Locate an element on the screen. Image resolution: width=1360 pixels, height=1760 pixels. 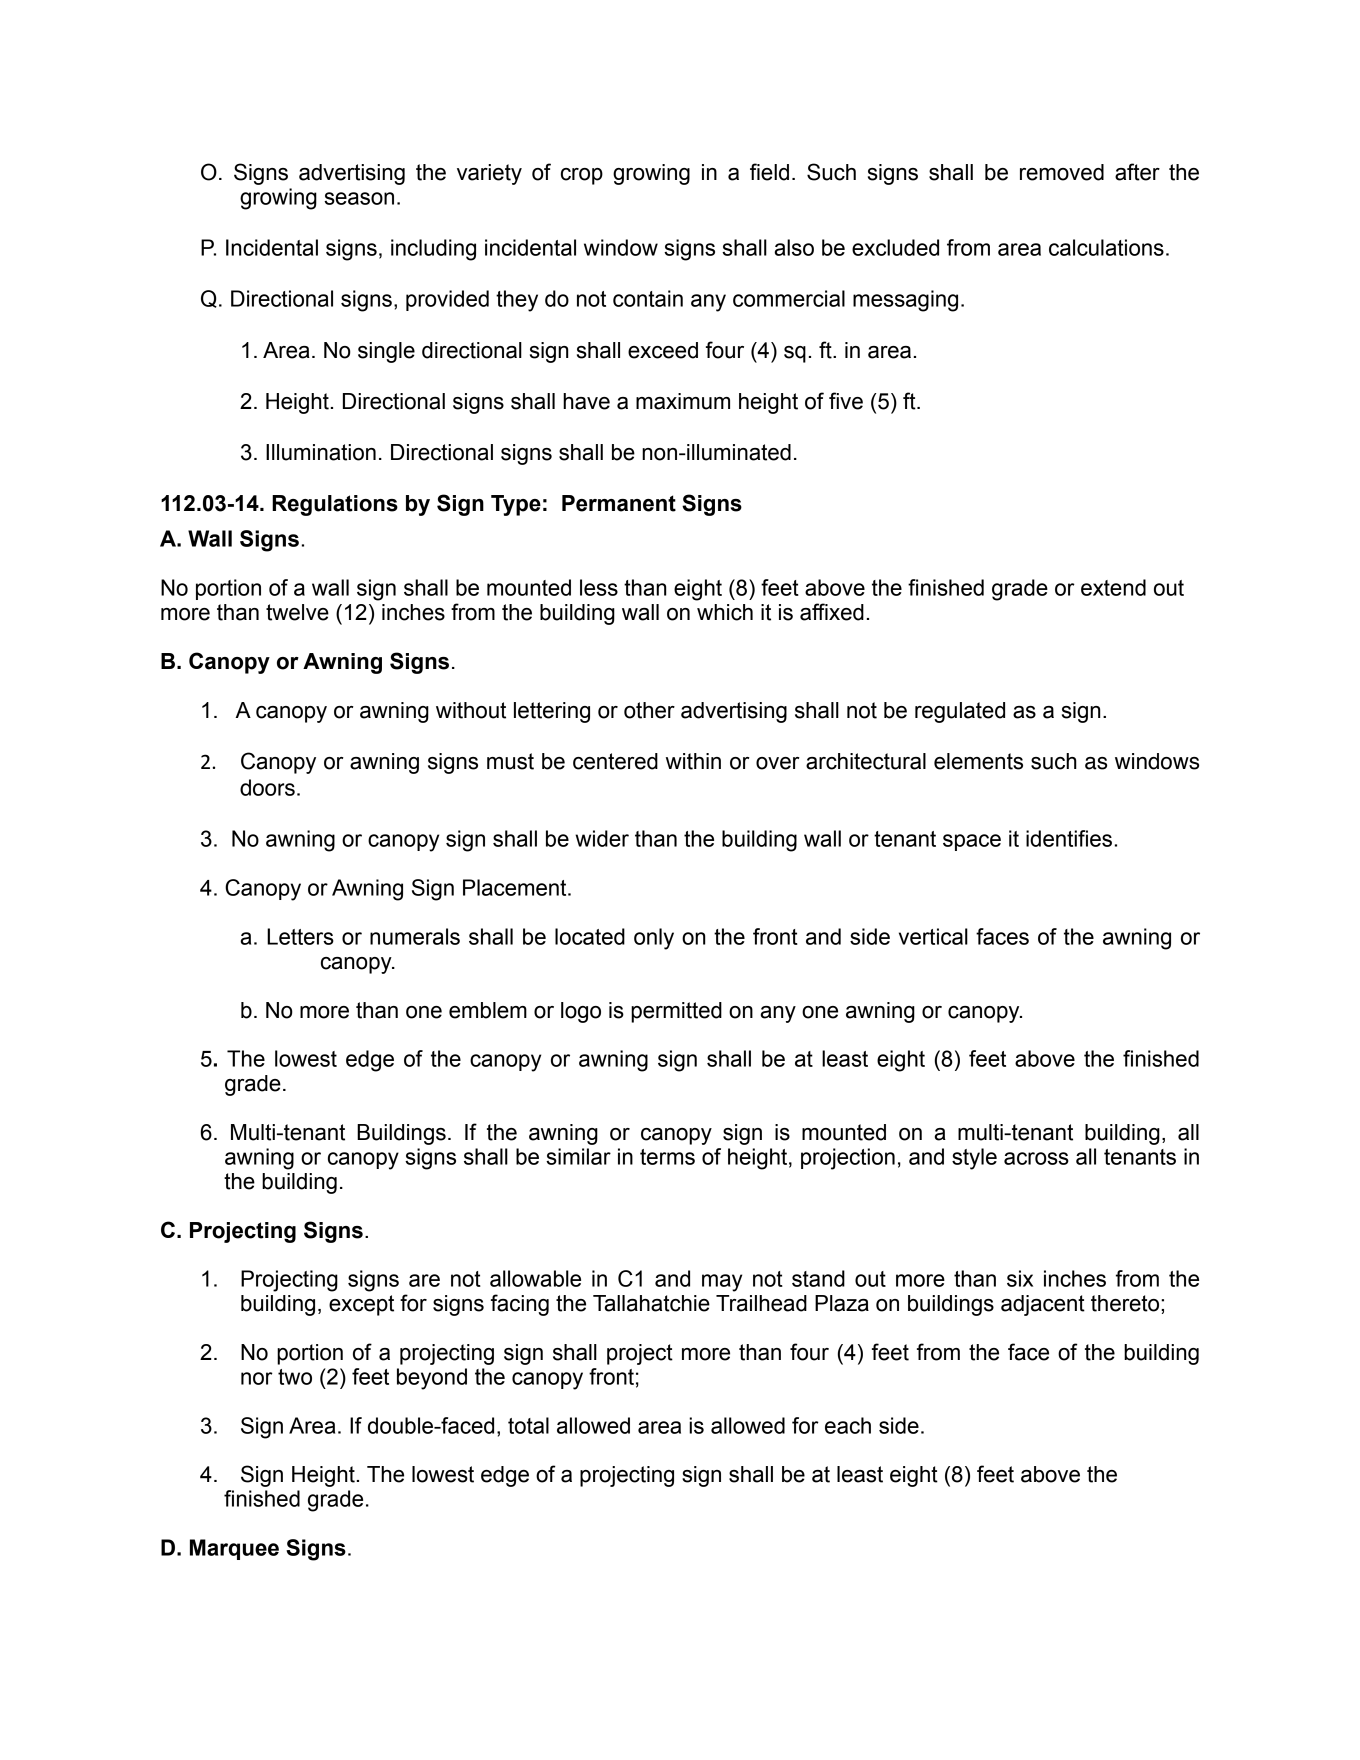
season is located at coordinates (359, 198).
